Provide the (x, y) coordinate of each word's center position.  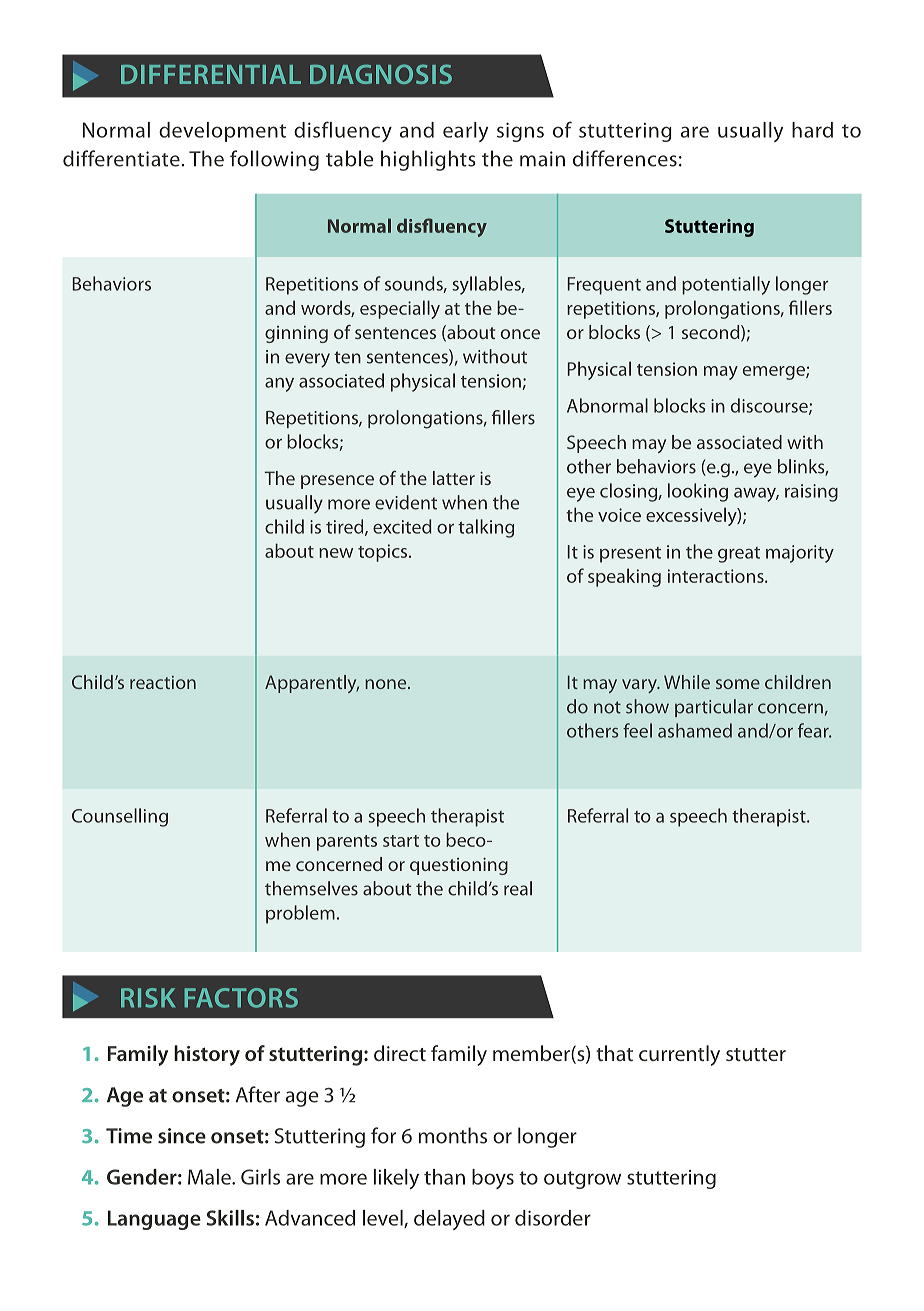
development (222, 132)
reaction (163, 682)
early (465, 132)
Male (210, 1177)
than (444, 1177)
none (387, 684)
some (738, 684)
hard (812, 130)
